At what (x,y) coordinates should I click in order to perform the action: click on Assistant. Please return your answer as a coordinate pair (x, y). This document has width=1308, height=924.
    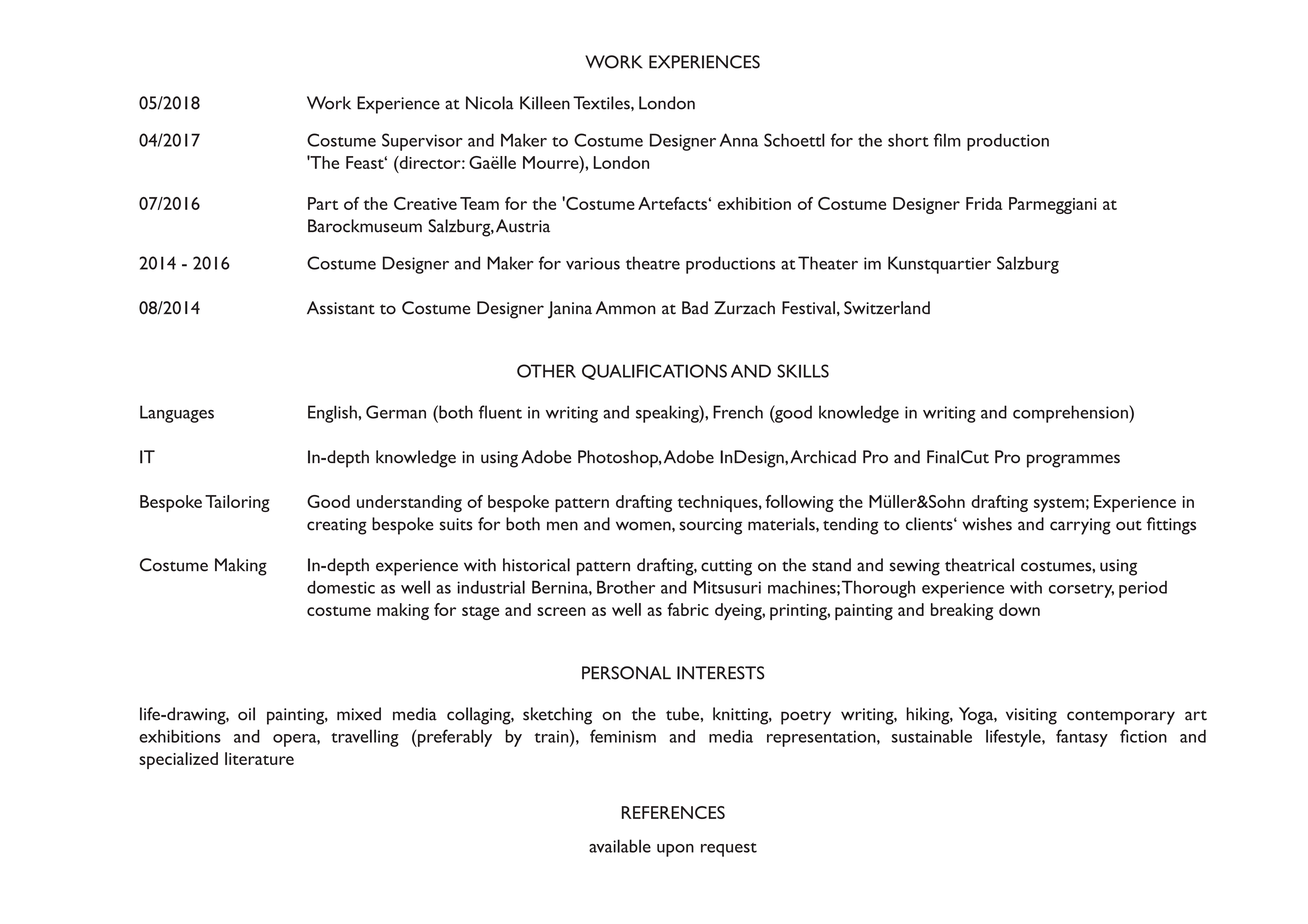
    Looking at the image, I should click on (341, 308).
